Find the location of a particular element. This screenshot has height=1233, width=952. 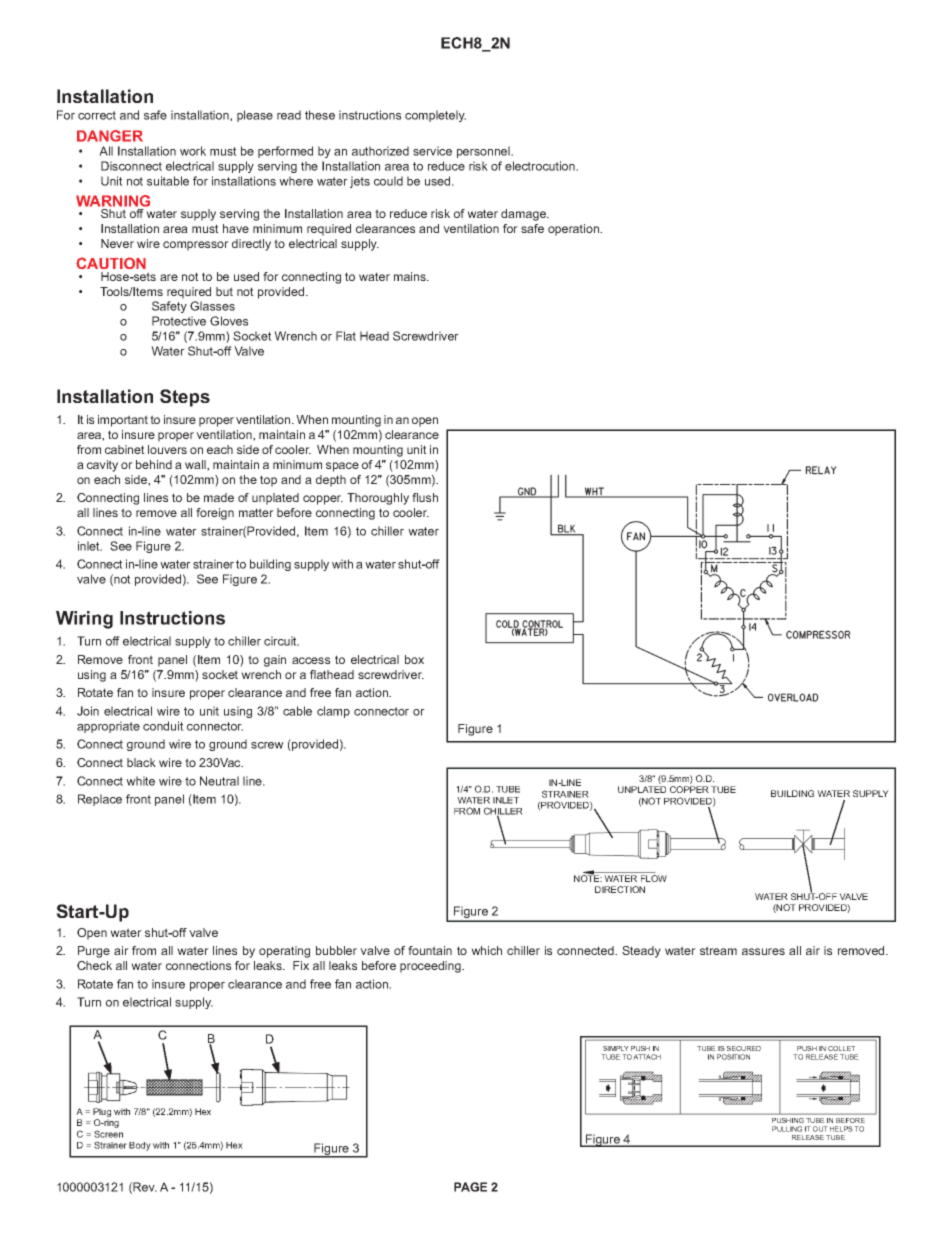

flush is located at coordinates (425, 497).
